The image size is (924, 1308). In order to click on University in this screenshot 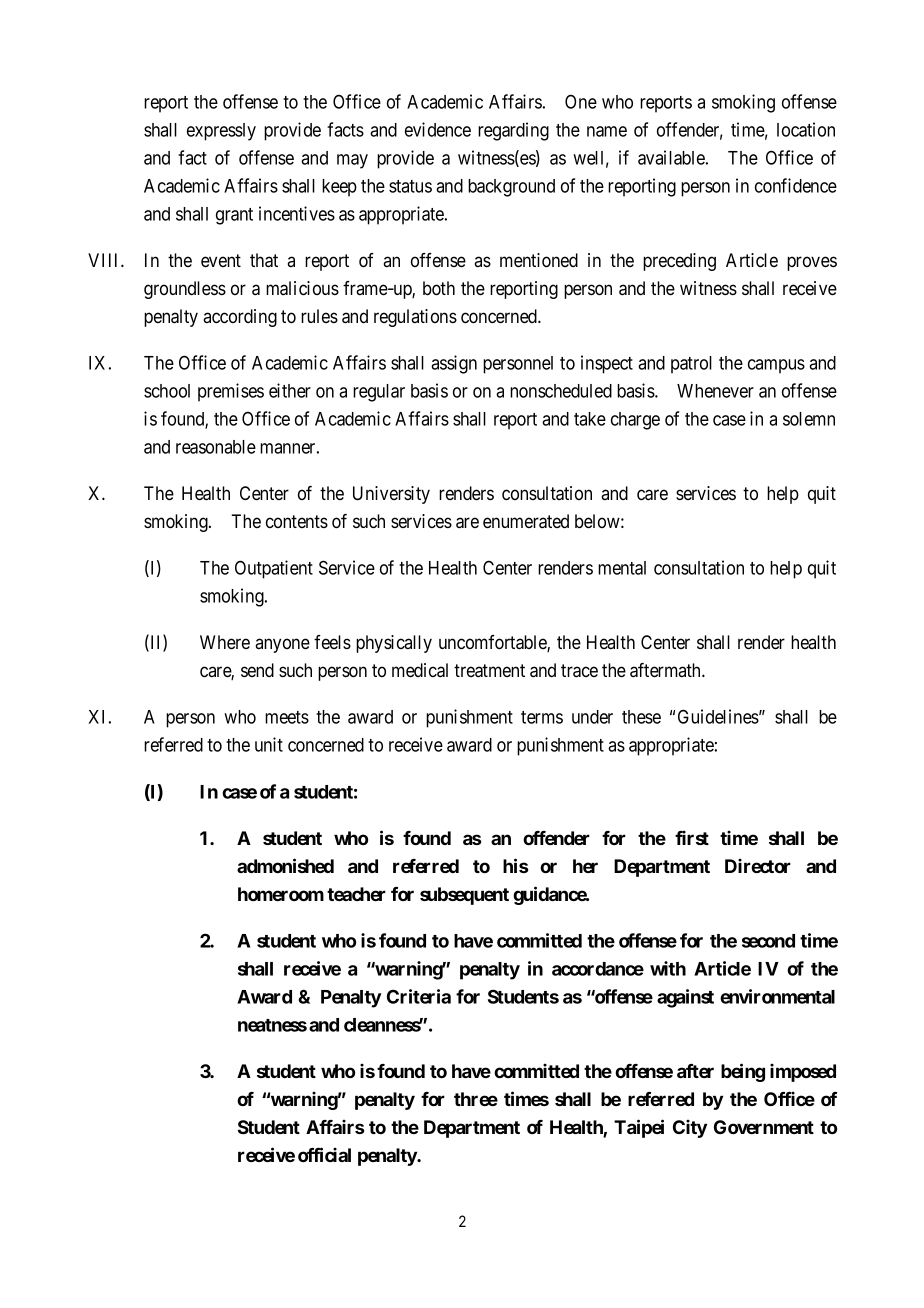, I will do `click(391, 495)`.
